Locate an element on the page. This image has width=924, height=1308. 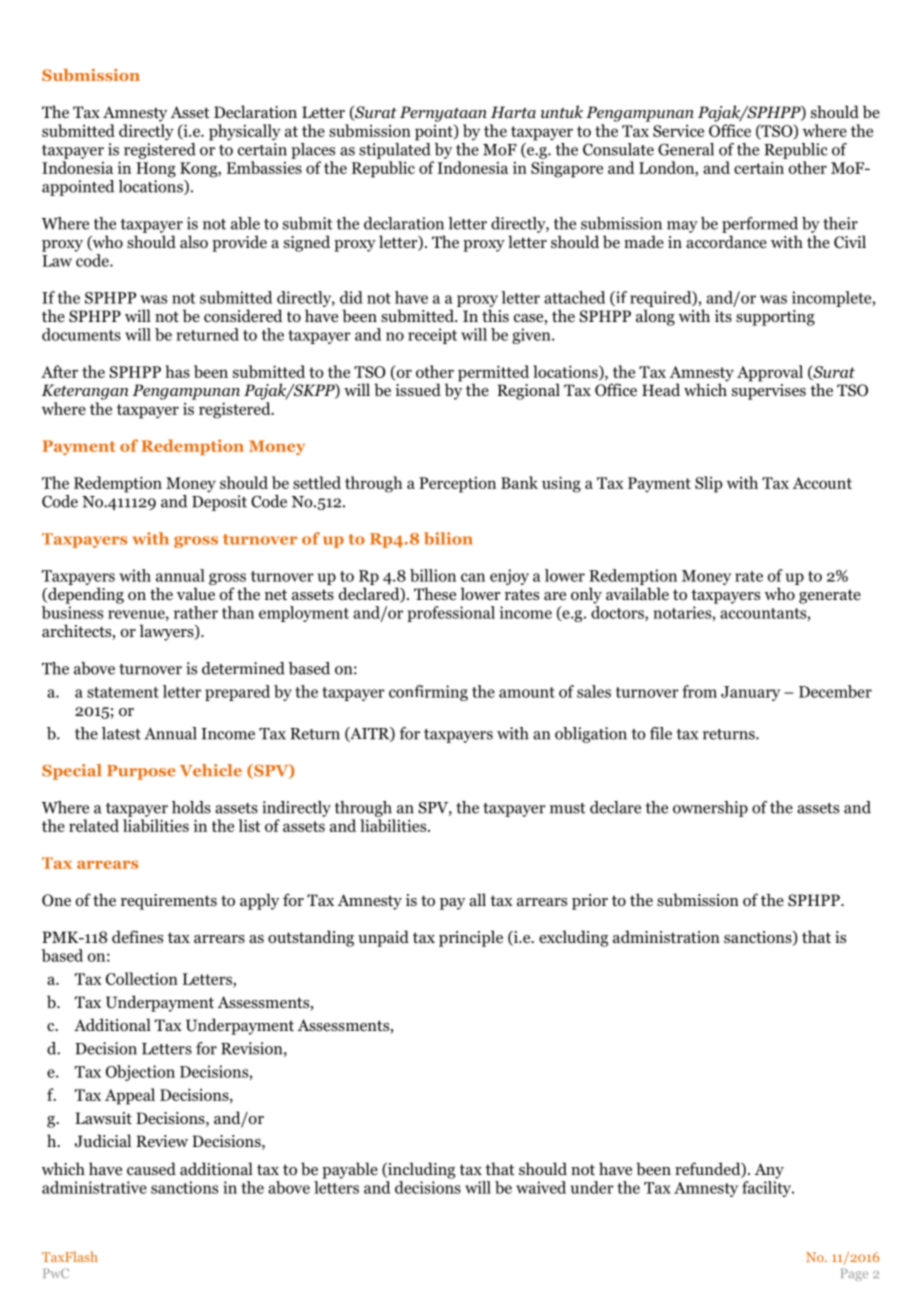
stipulated is located at coordinates (395, 149).
